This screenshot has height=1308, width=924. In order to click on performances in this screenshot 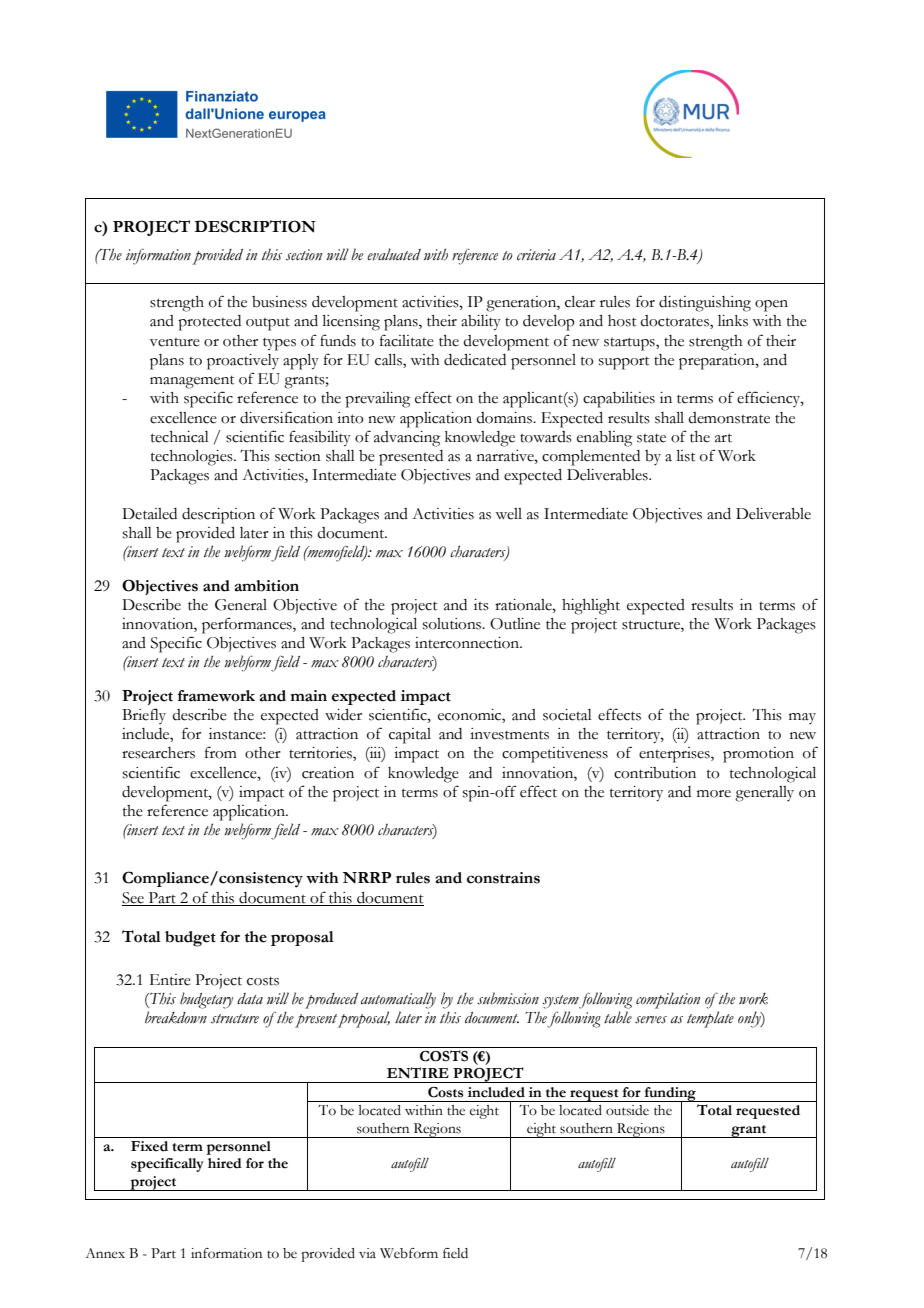, I will do `click(248, 625)`.
